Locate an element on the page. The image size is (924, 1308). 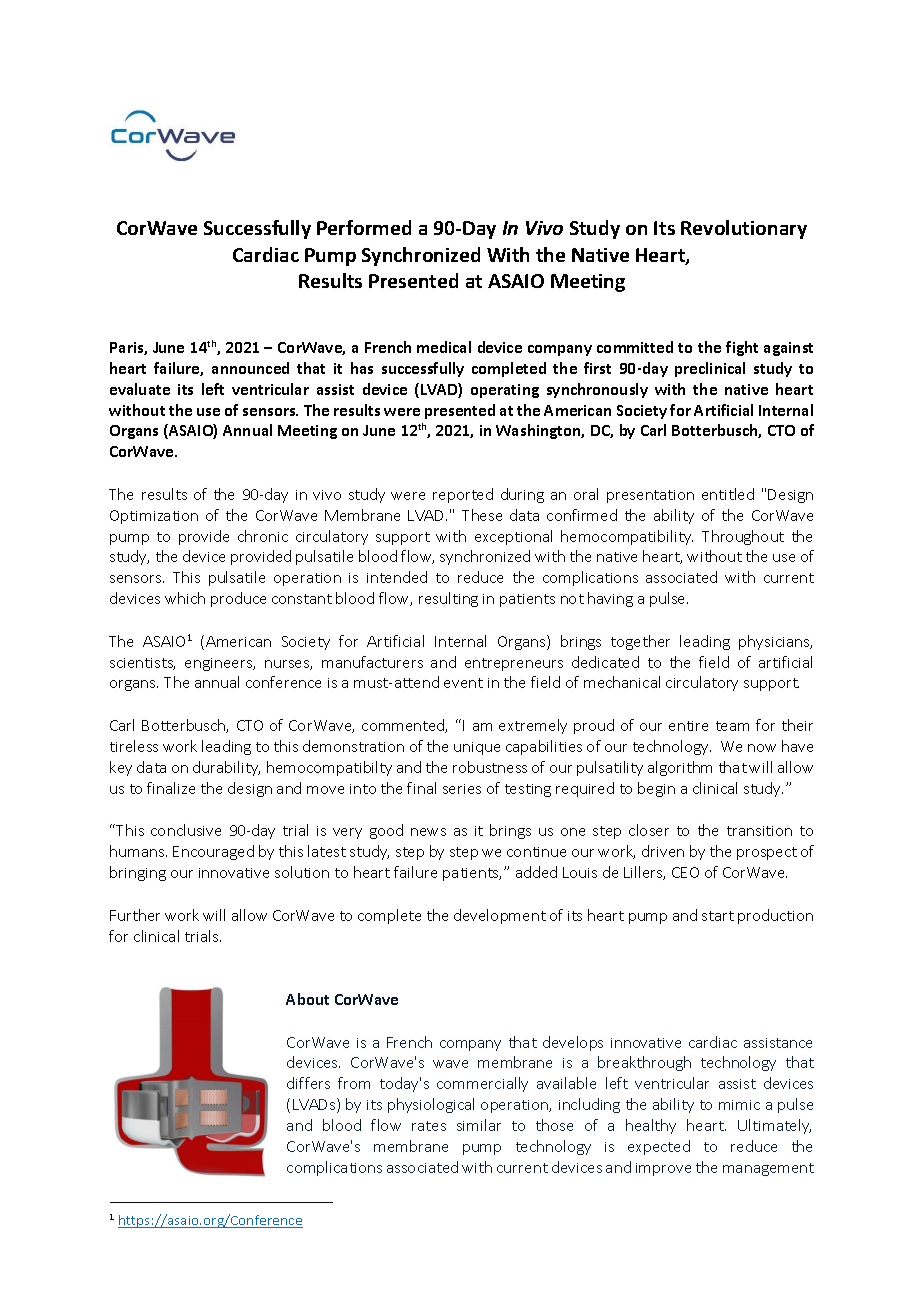
chronic is located at coordinates (263, 536).
